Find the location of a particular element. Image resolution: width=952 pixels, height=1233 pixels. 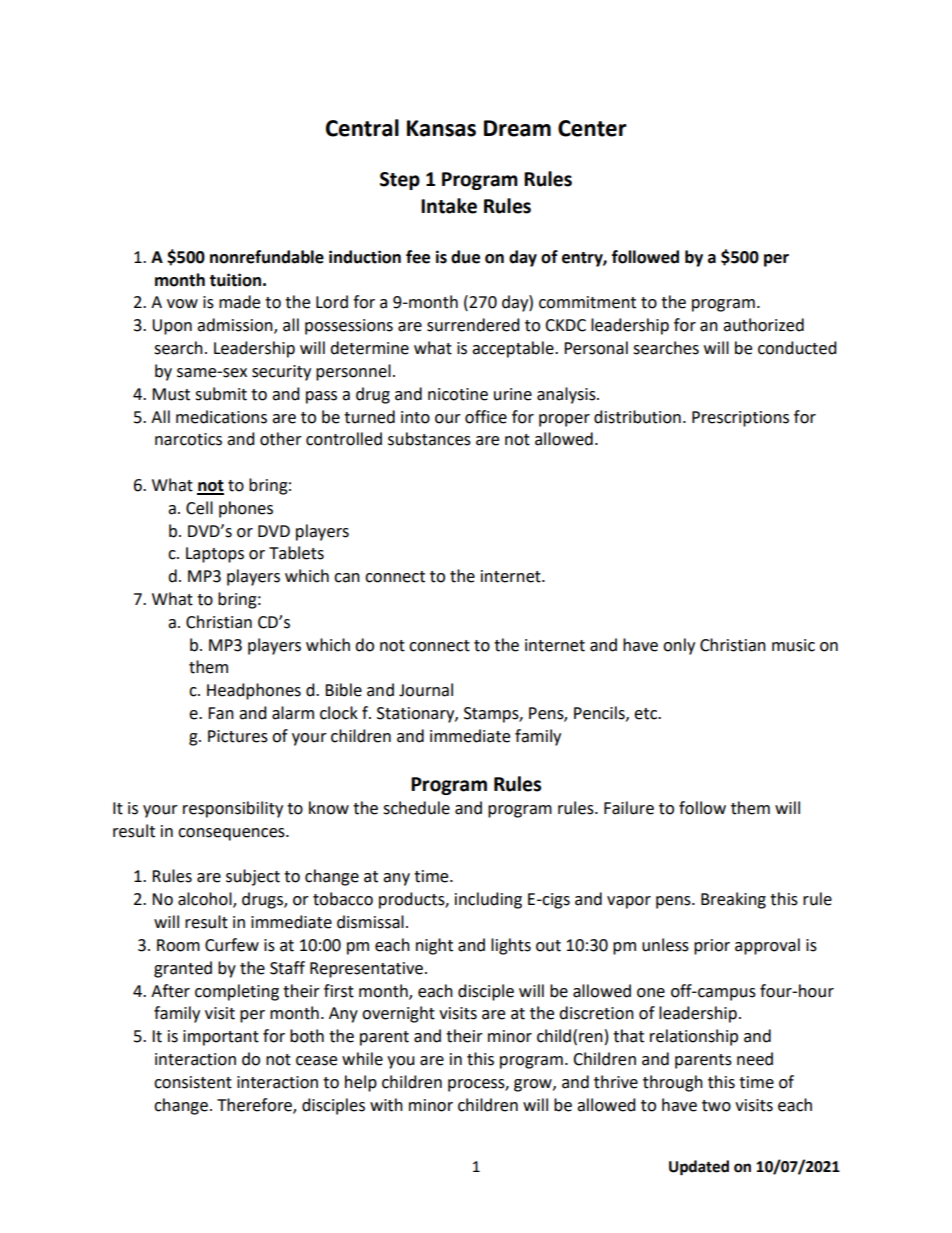

Fan is located at coordinates (221, 713).
